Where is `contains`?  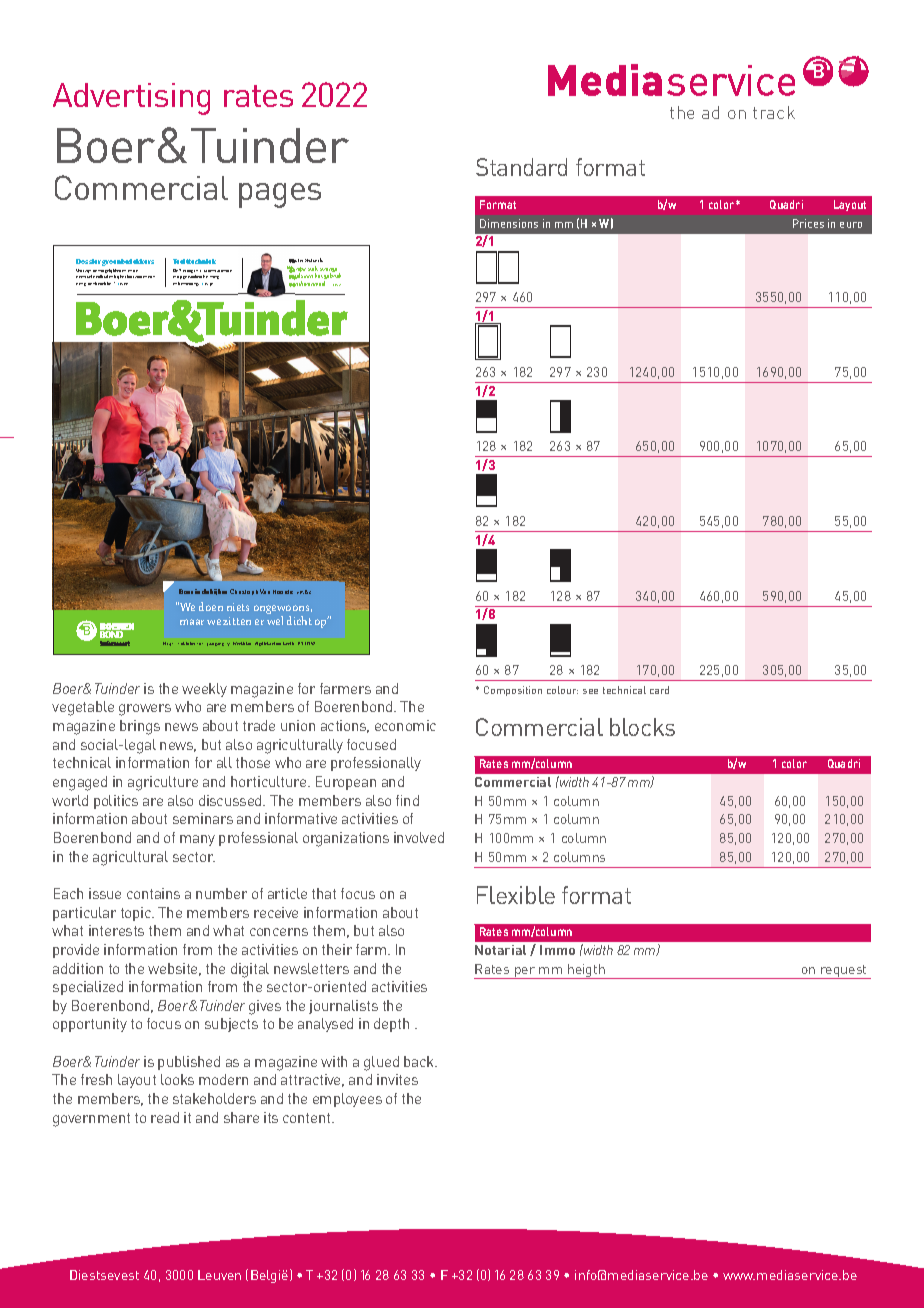 contains is located at coordinates (153, 893).
